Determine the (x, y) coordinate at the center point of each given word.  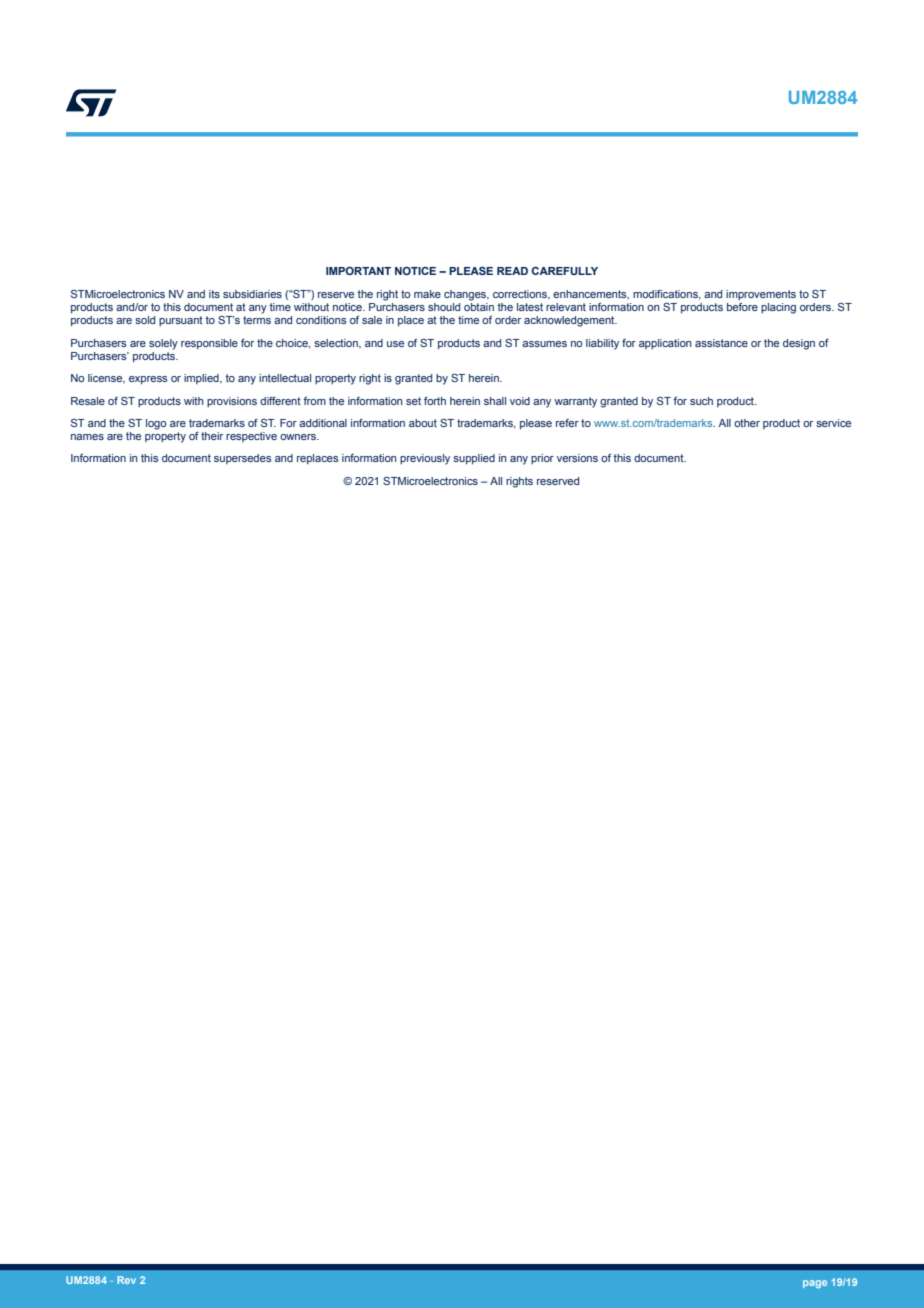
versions (577, 458)
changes (466, 295)
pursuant (181, 321)
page (815, 1284)
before (742, 307)
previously (425, 459)
